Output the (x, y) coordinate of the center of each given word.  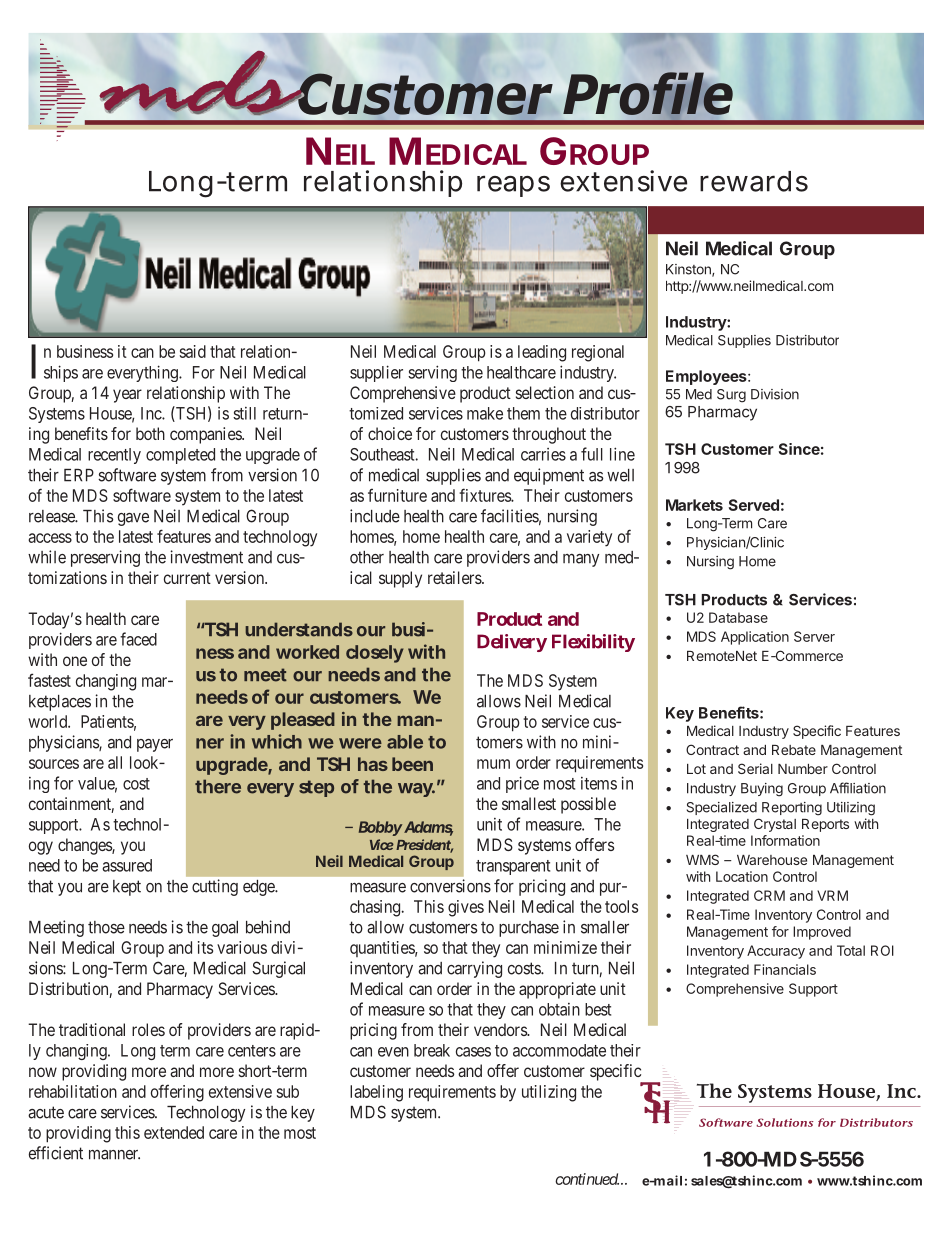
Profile (648, 94)
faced (138, 639)
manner (114, 1155)
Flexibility (593, 643)
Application (755, 638)
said (193, 351)
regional (598, 353)
